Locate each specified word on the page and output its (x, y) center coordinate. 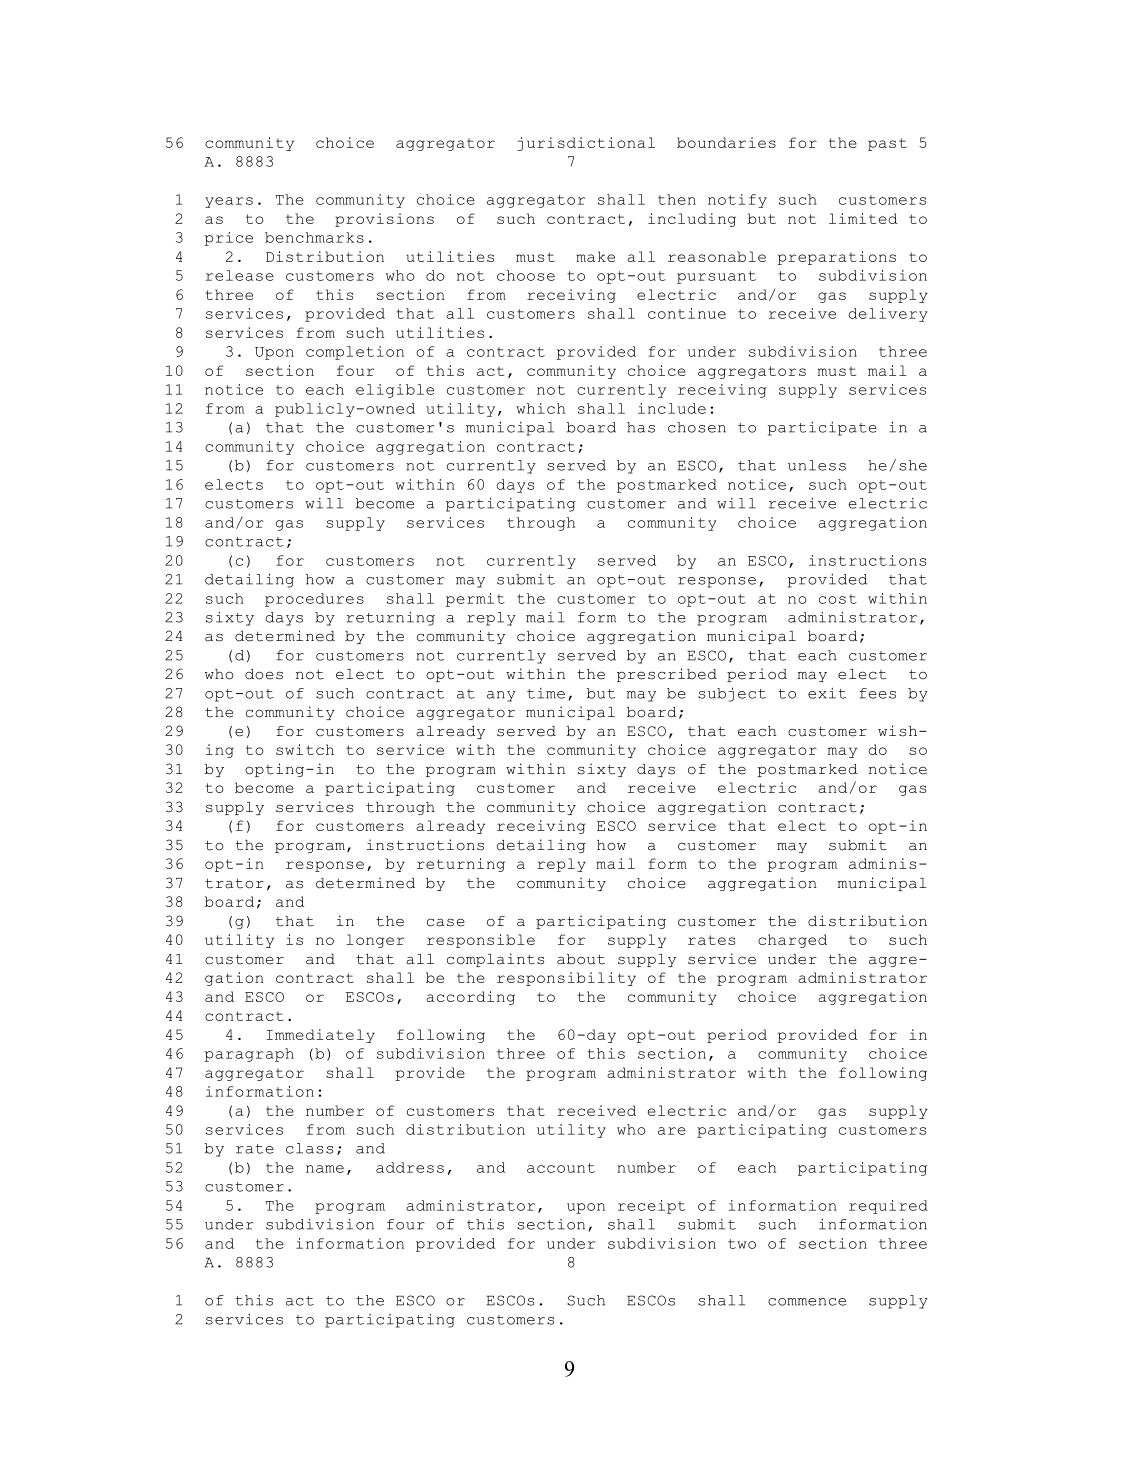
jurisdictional (586, 144)
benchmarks (314, 237)
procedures (314, 600)
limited (863, 218)
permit (475, 600)
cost (838, 599)
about (581, 959)
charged (792, 941)
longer (375, 941)
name (325, 1169)
